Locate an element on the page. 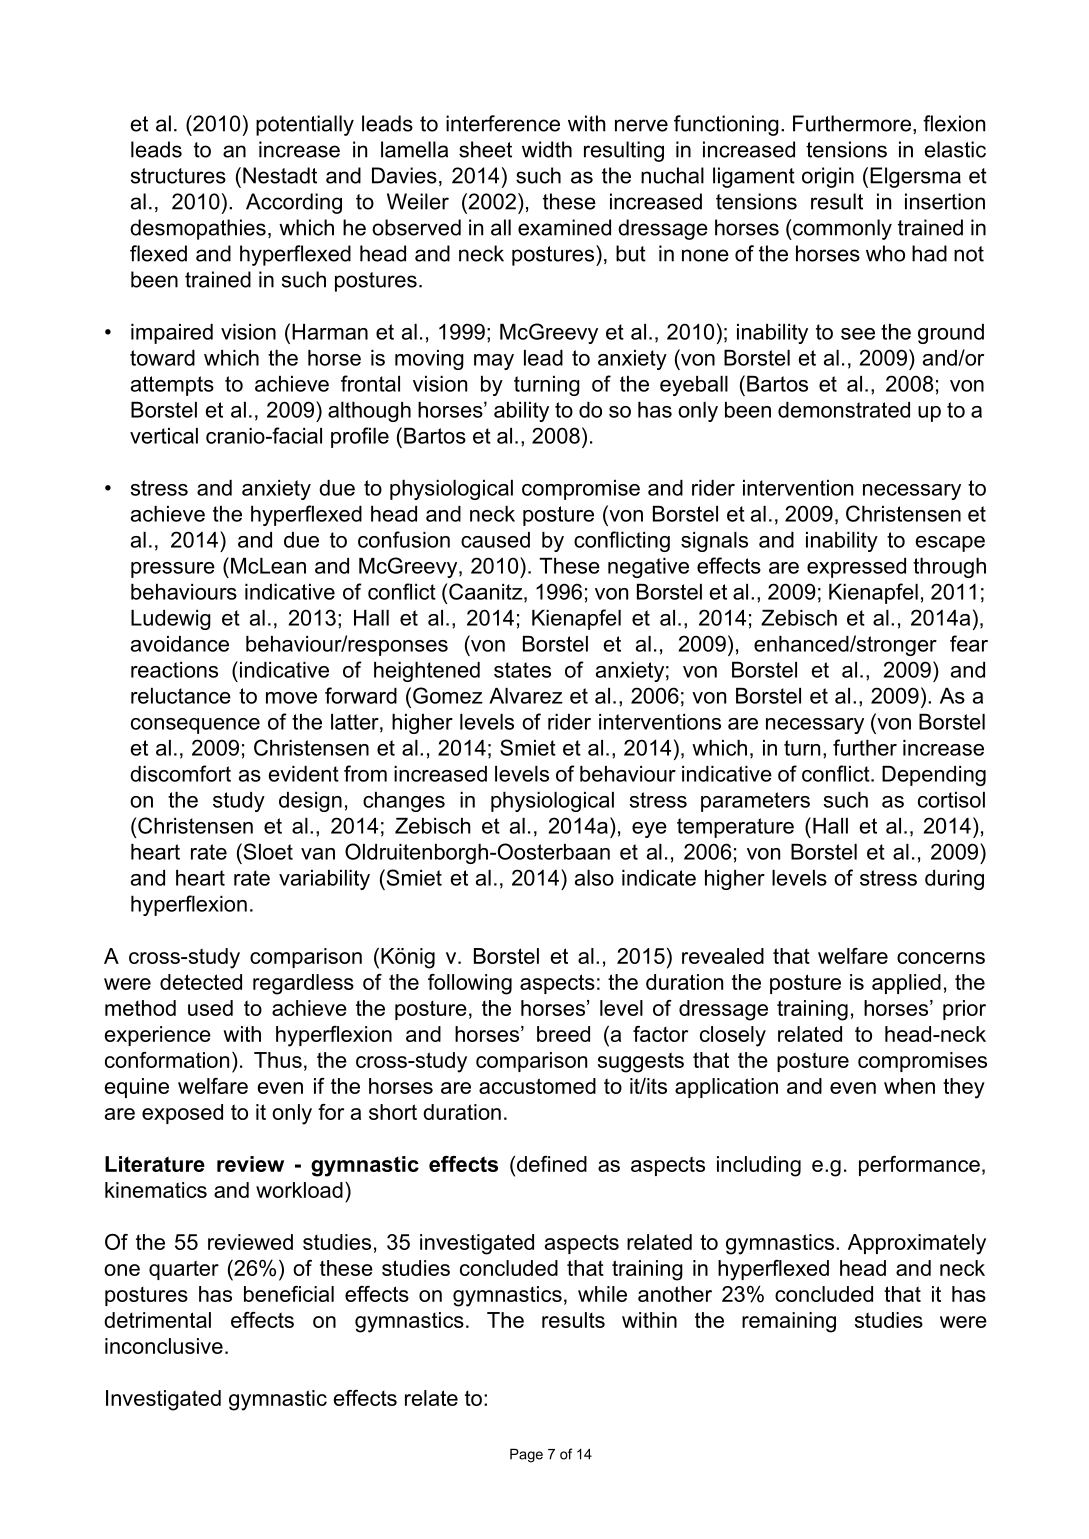 The width and height of the page is (1089, 1539). width is located at coordinates (547, 149).
